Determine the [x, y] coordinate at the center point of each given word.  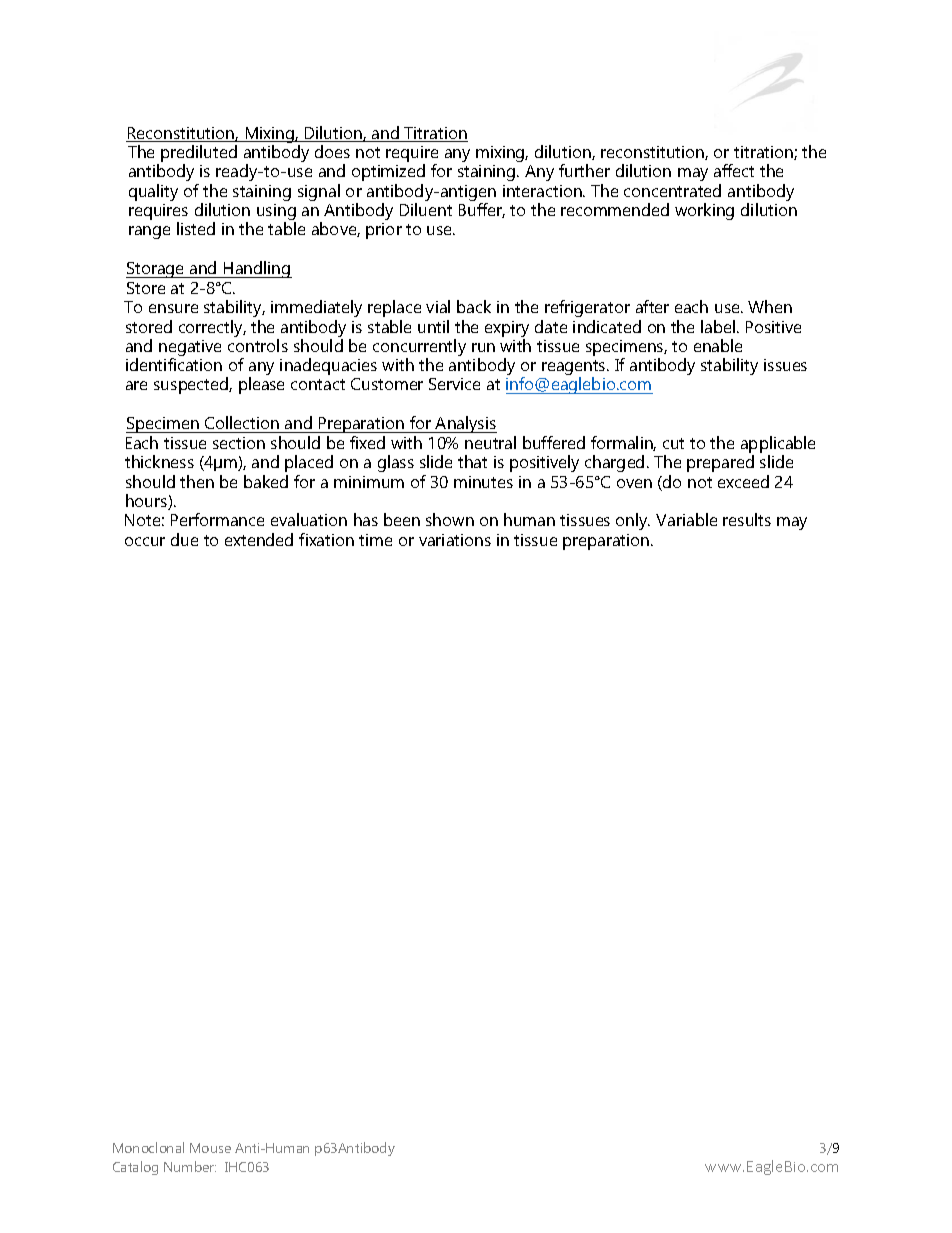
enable [718, 345]
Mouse [210, 1148]
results [747, 519]
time [375, 540]
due [184, 539]
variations [455, 540]
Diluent [426, 209]
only [633, 521]
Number [190, 1166]
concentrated [672, 190]
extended [259, 539]
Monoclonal [148, 1147]
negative [190, 349]
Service [454, 384]
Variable [686, 519]
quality [153, 192]
